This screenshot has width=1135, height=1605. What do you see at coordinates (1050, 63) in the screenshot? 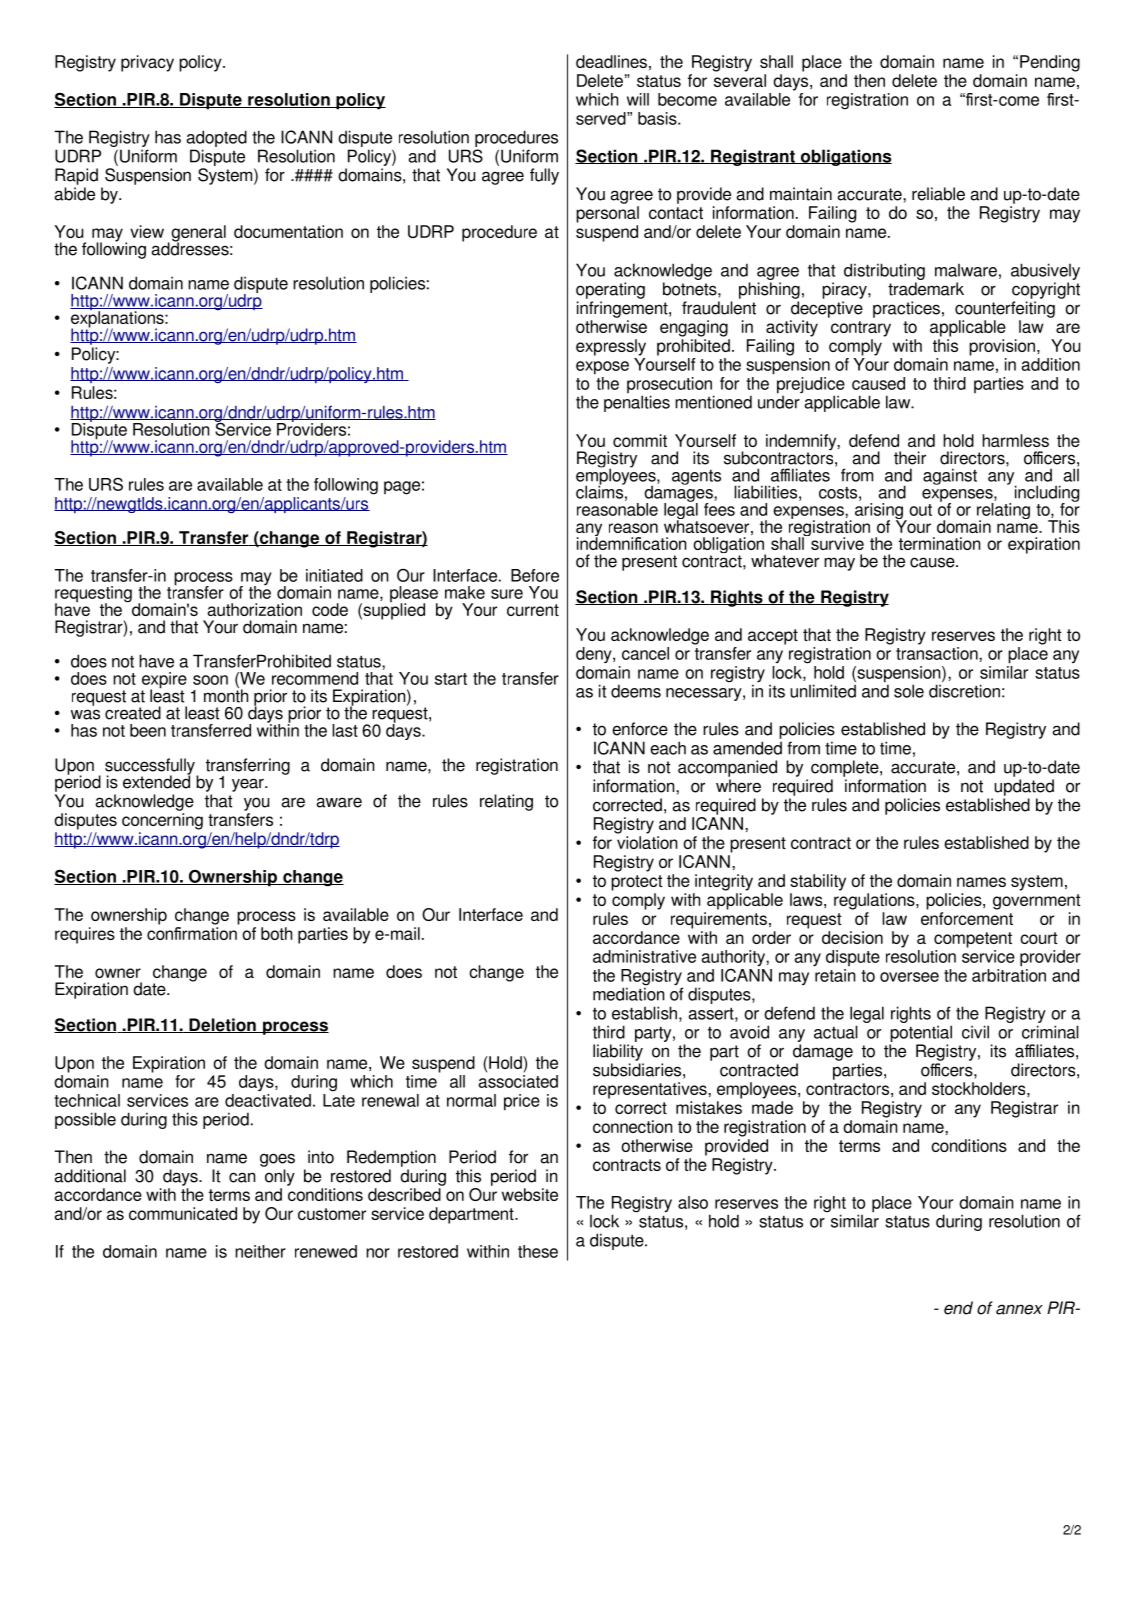
I see `Pending` at bounding box center [1050, 63].
